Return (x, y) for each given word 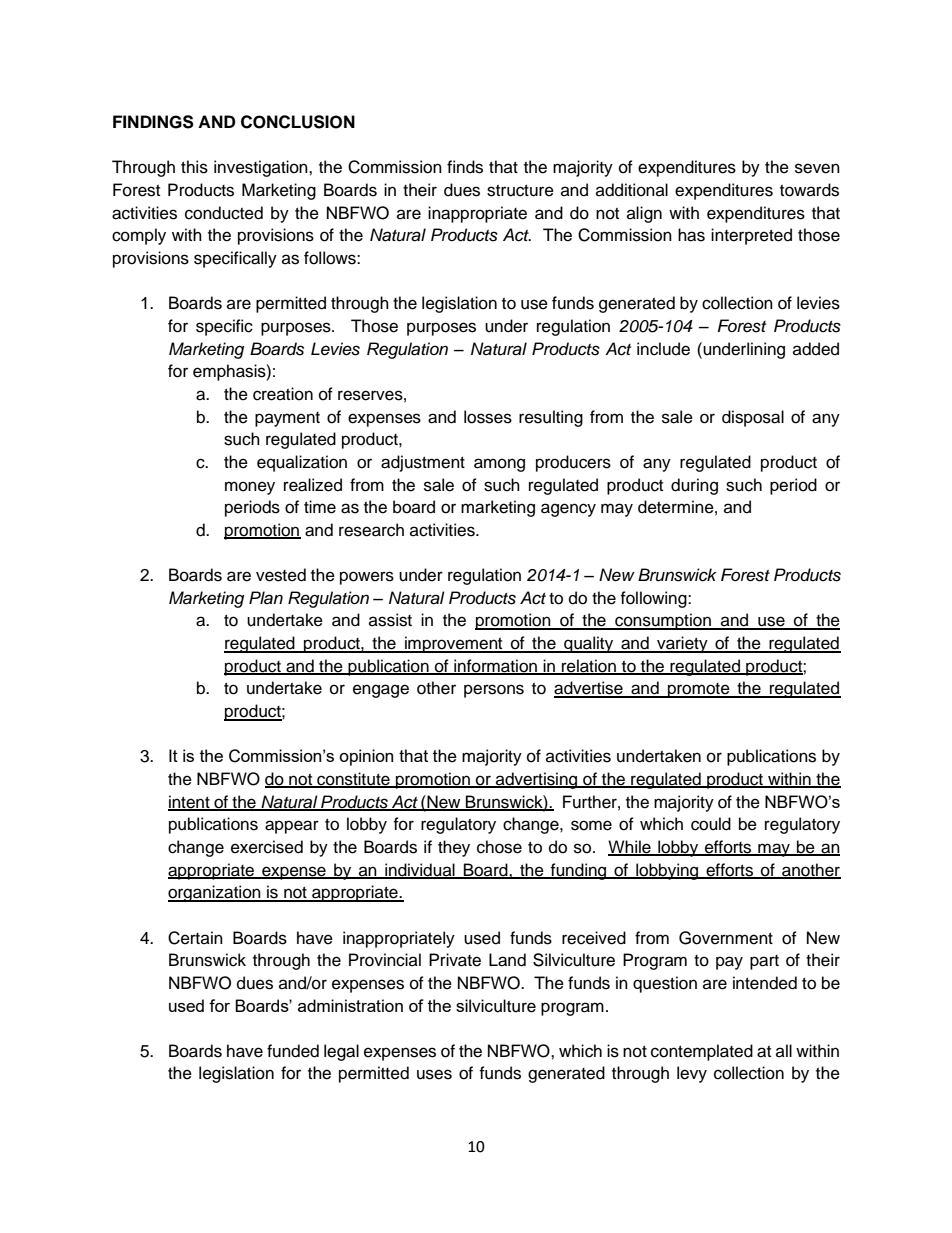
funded (293, 1051)
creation (283, 394)
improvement (454, 644)
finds (465, 167)
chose (499, 847)
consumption (663, 621)
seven (817, 168)
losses (488, 417)
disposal (753, 418)
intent (190, 802)
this (194, 167)
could (711, 824)
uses (434, 1074)
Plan (266, 598)
